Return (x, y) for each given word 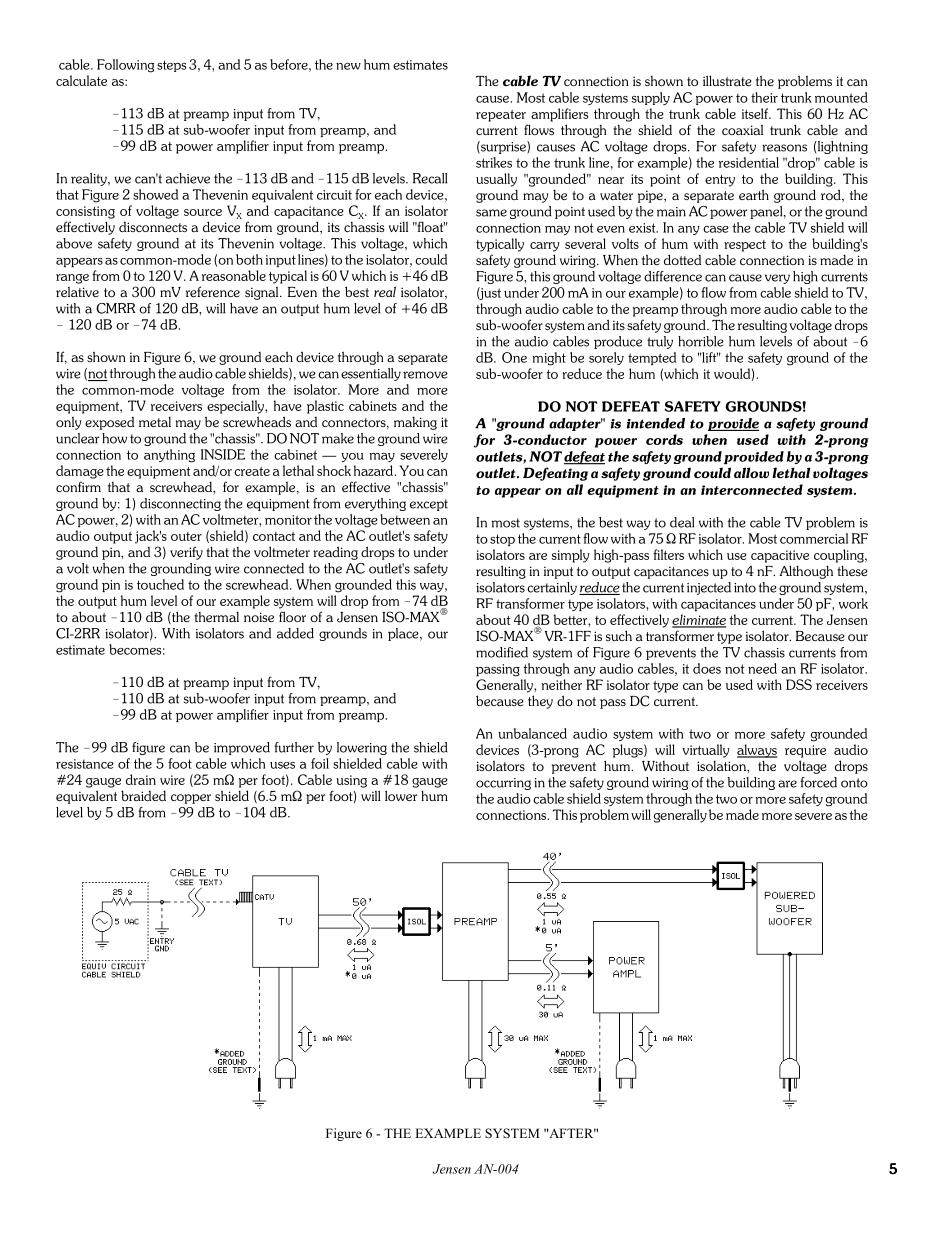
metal (155, 421)
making (415, 423)
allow (751, 472)
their (764, 97)
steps (172, 66)
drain (141, 779)
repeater (501, 116)
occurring (503, 784)
